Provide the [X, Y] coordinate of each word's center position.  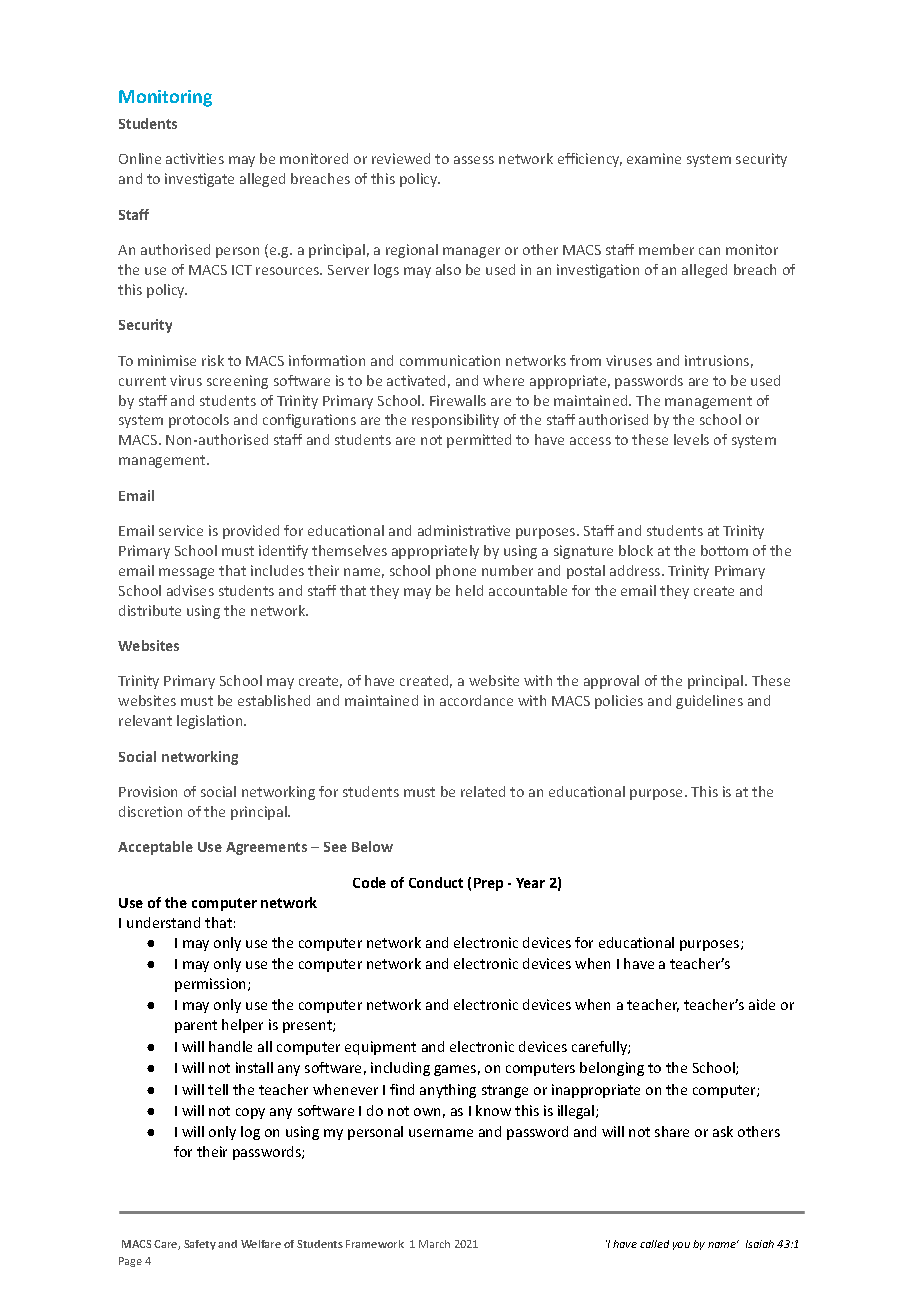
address [636, 570]
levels [691, 439]
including [400, 1069]
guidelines [709, 702]
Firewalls [458, 400]
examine [654, 158]
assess [474, 160]
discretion [150, 811]
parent [196, 1026]
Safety [200, 1245]
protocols [199, 421]
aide [762, 1004]
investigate [199, 180]
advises [190, 590]
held [469, 590]
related [483, 791]
